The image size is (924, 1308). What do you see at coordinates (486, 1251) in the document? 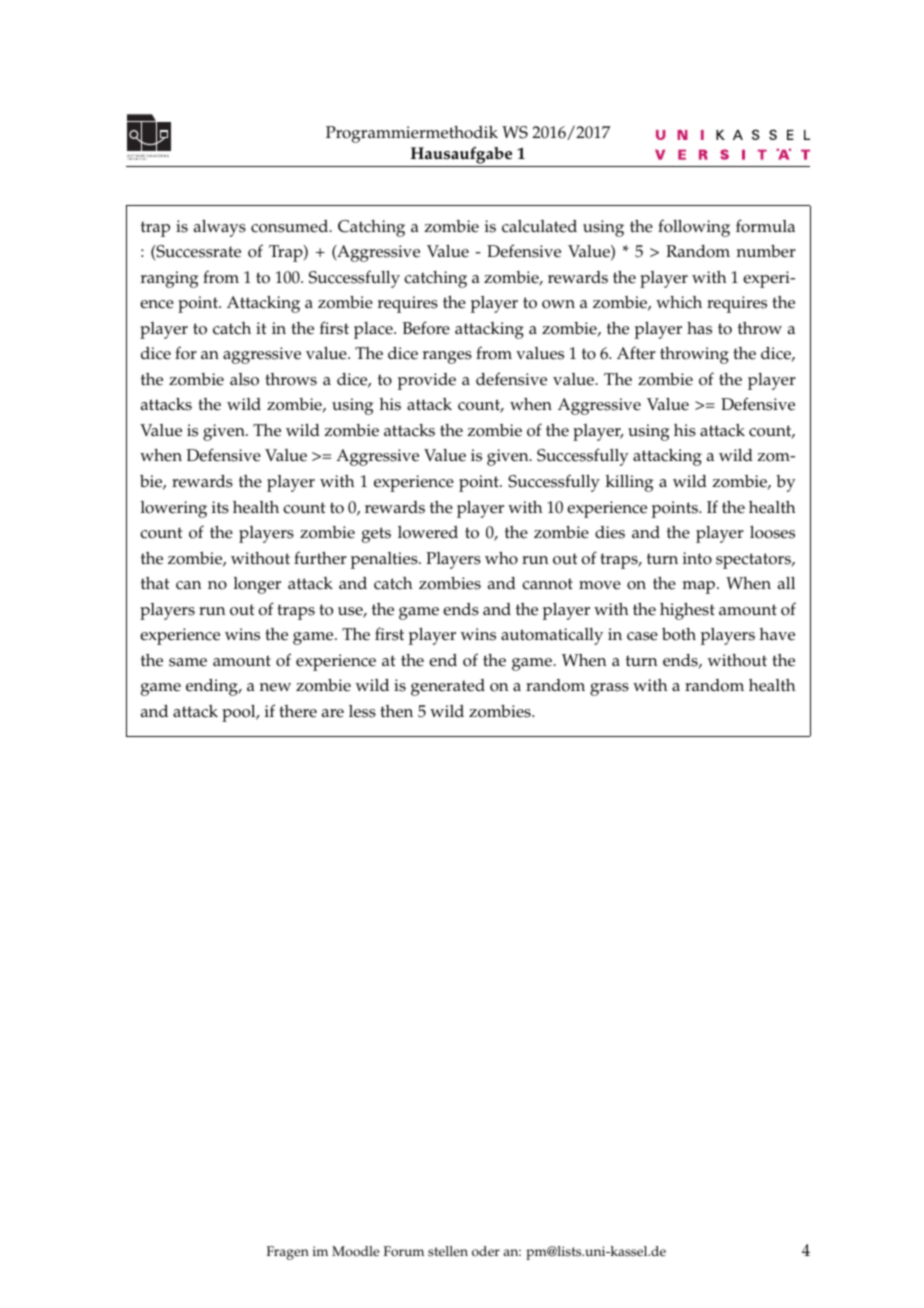
I see `oder` at bounding box center [486, 1251].
